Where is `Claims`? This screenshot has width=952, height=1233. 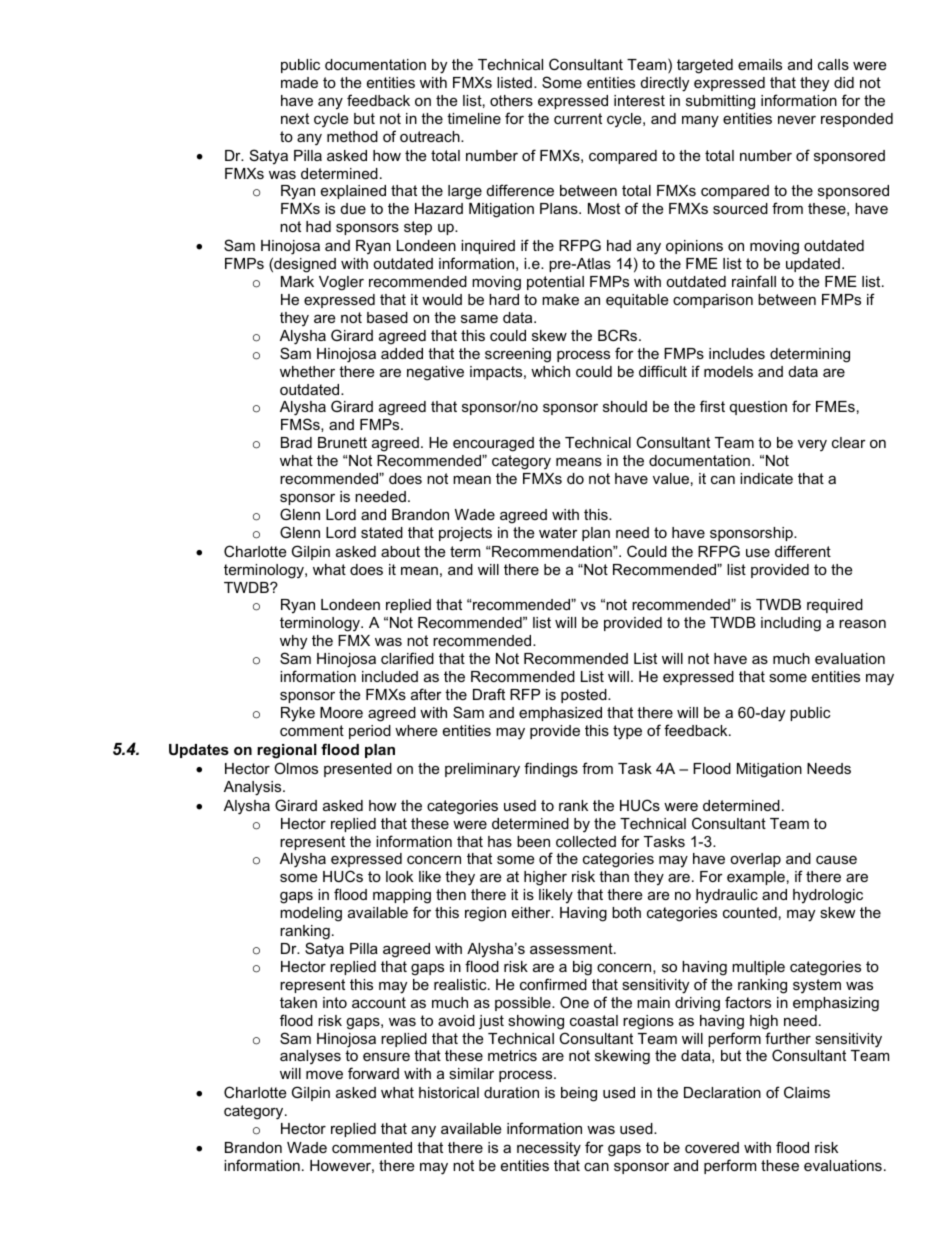 Claims is located at coordinates (807, 1092).
